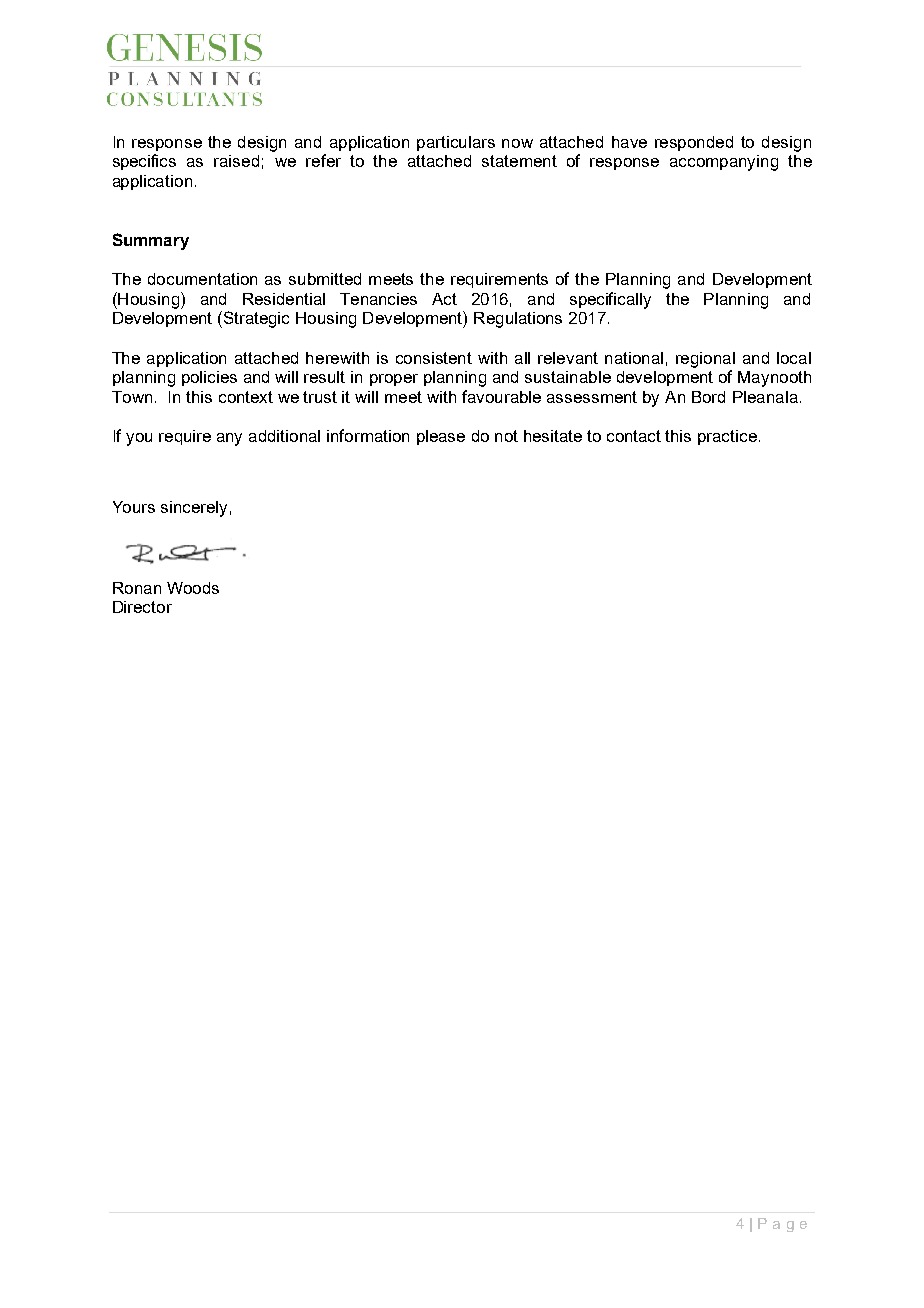  Describe the element at coordinates (378, 299) in the page. I see `Tenancies` at that location.
